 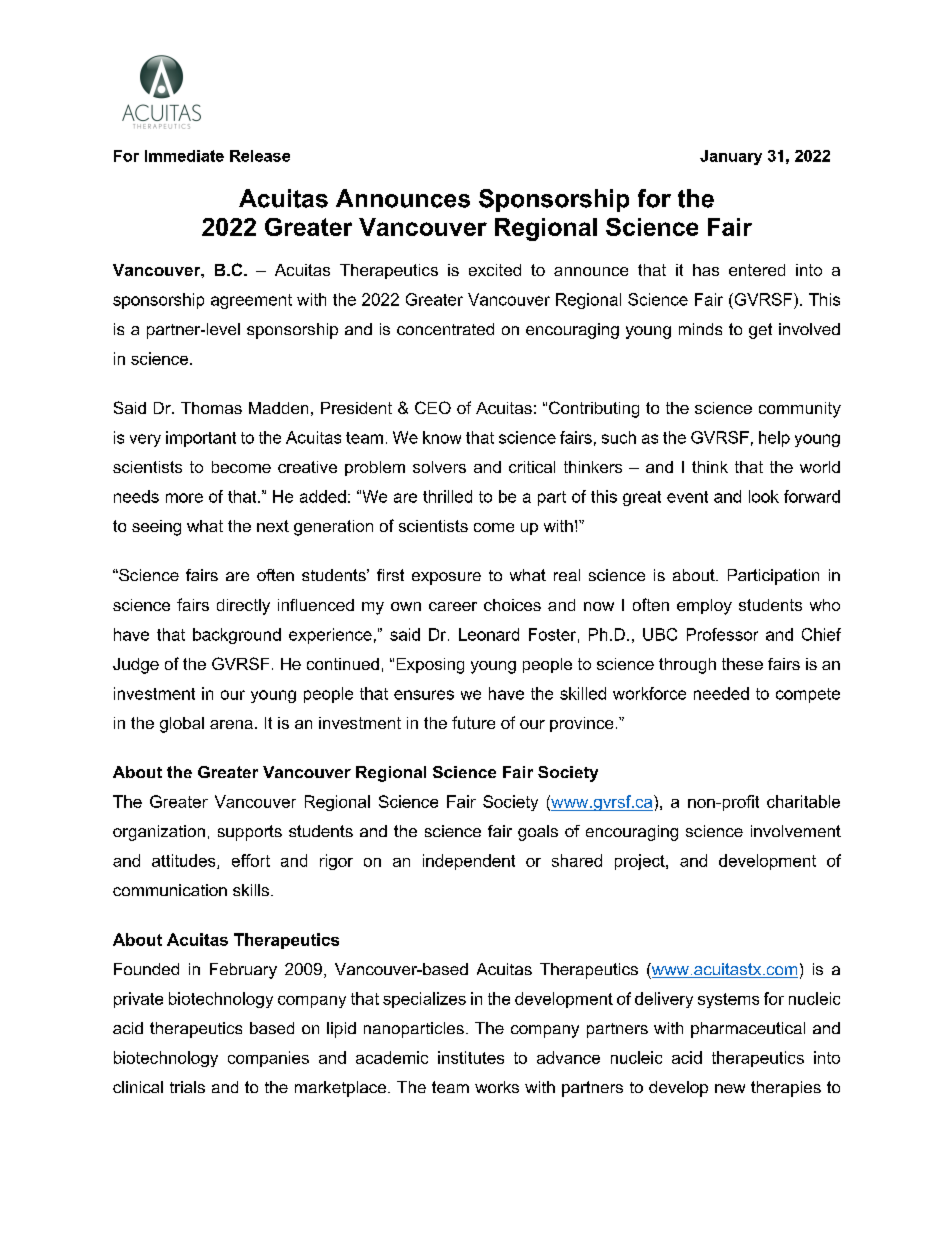 What do you see at coordinates (731, 157) in the screenshot?
I see `January` at bounding box center [731, 157].
